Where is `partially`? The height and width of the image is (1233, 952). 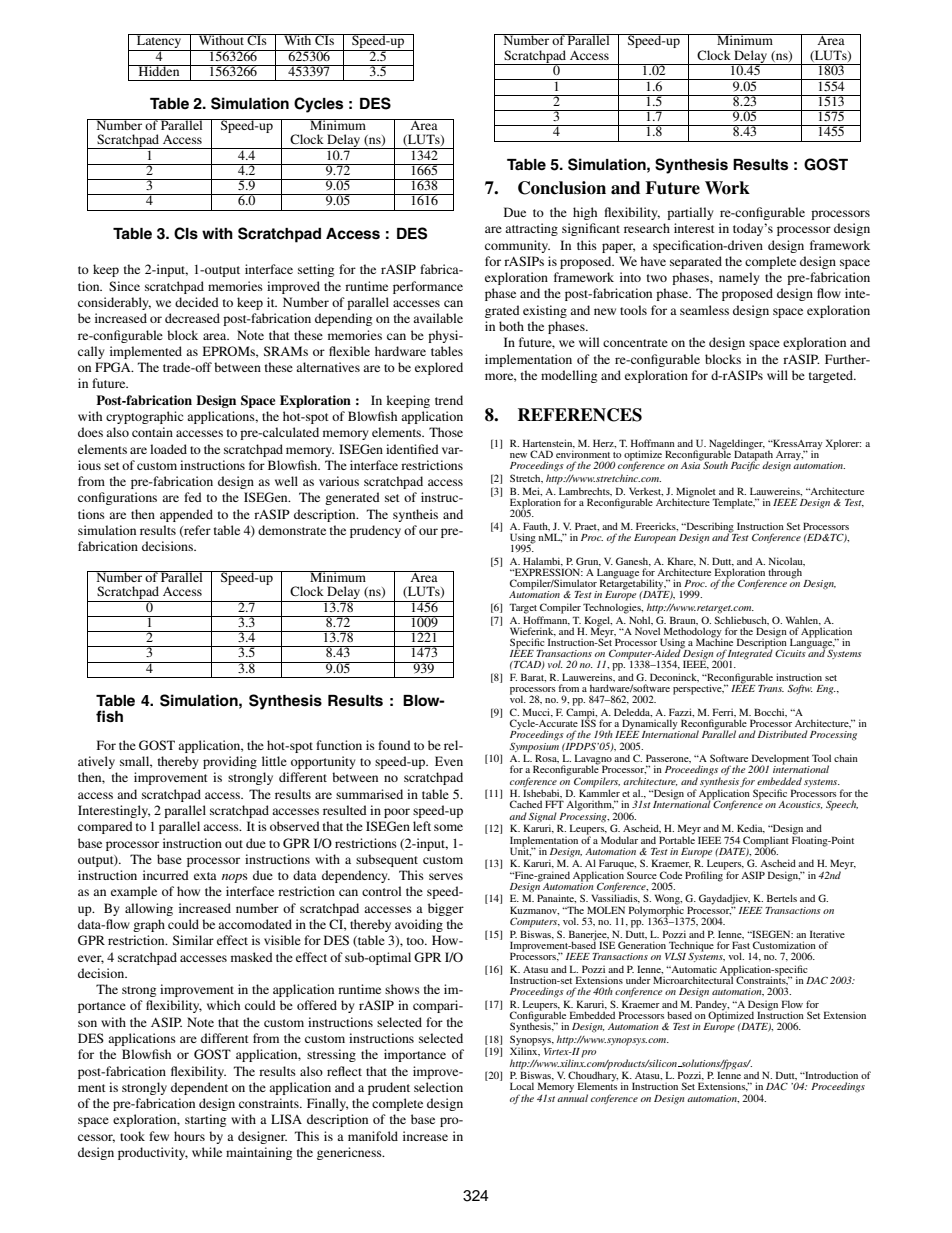 partially is located at coordinates (690, 213).
